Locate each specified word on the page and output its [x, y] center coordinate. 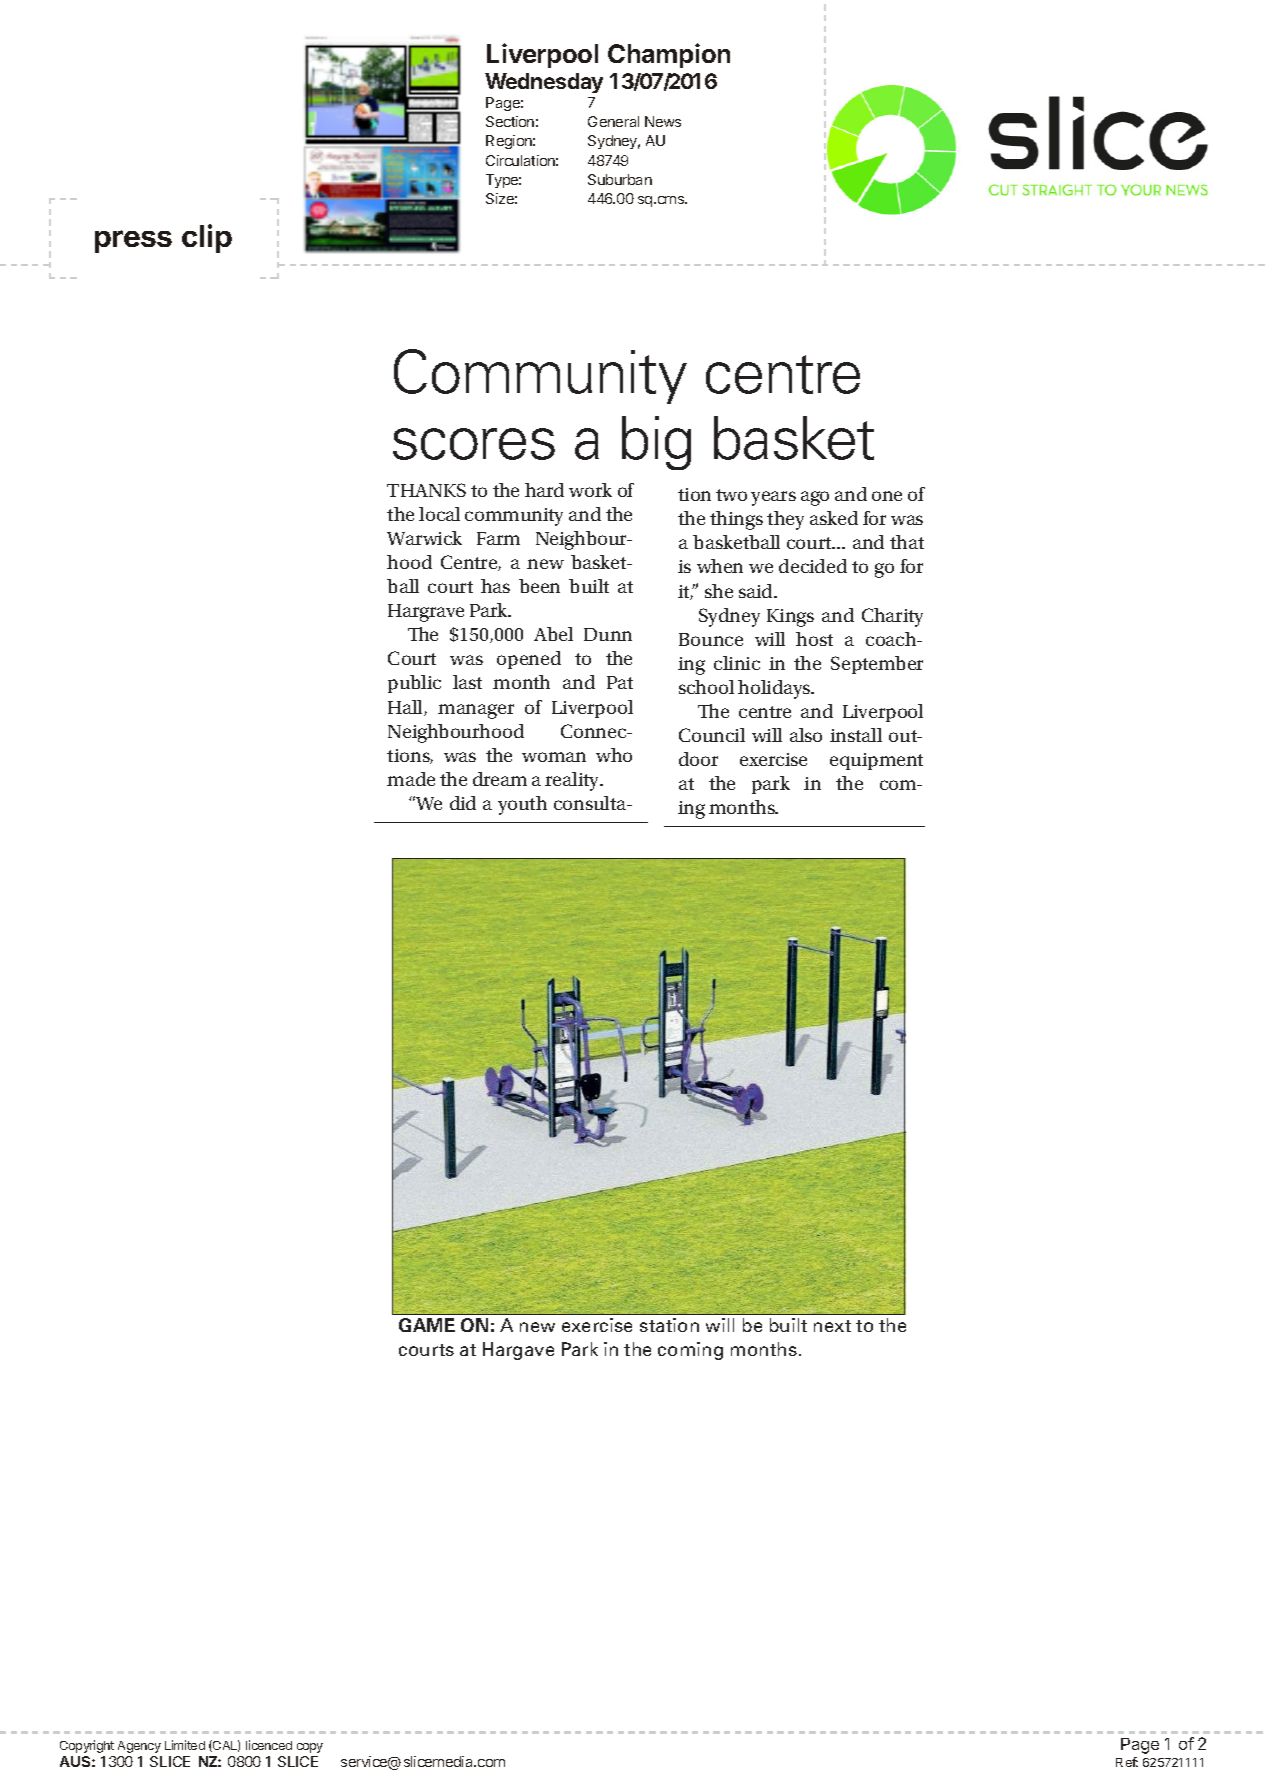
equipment [876, 761]
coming [690, 1351]
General [613, 121]
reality [573, 781]
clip [207, 238]
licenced [269, 1745]
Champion [669, 55]
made [411, 779]
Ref [1127, 1762]
